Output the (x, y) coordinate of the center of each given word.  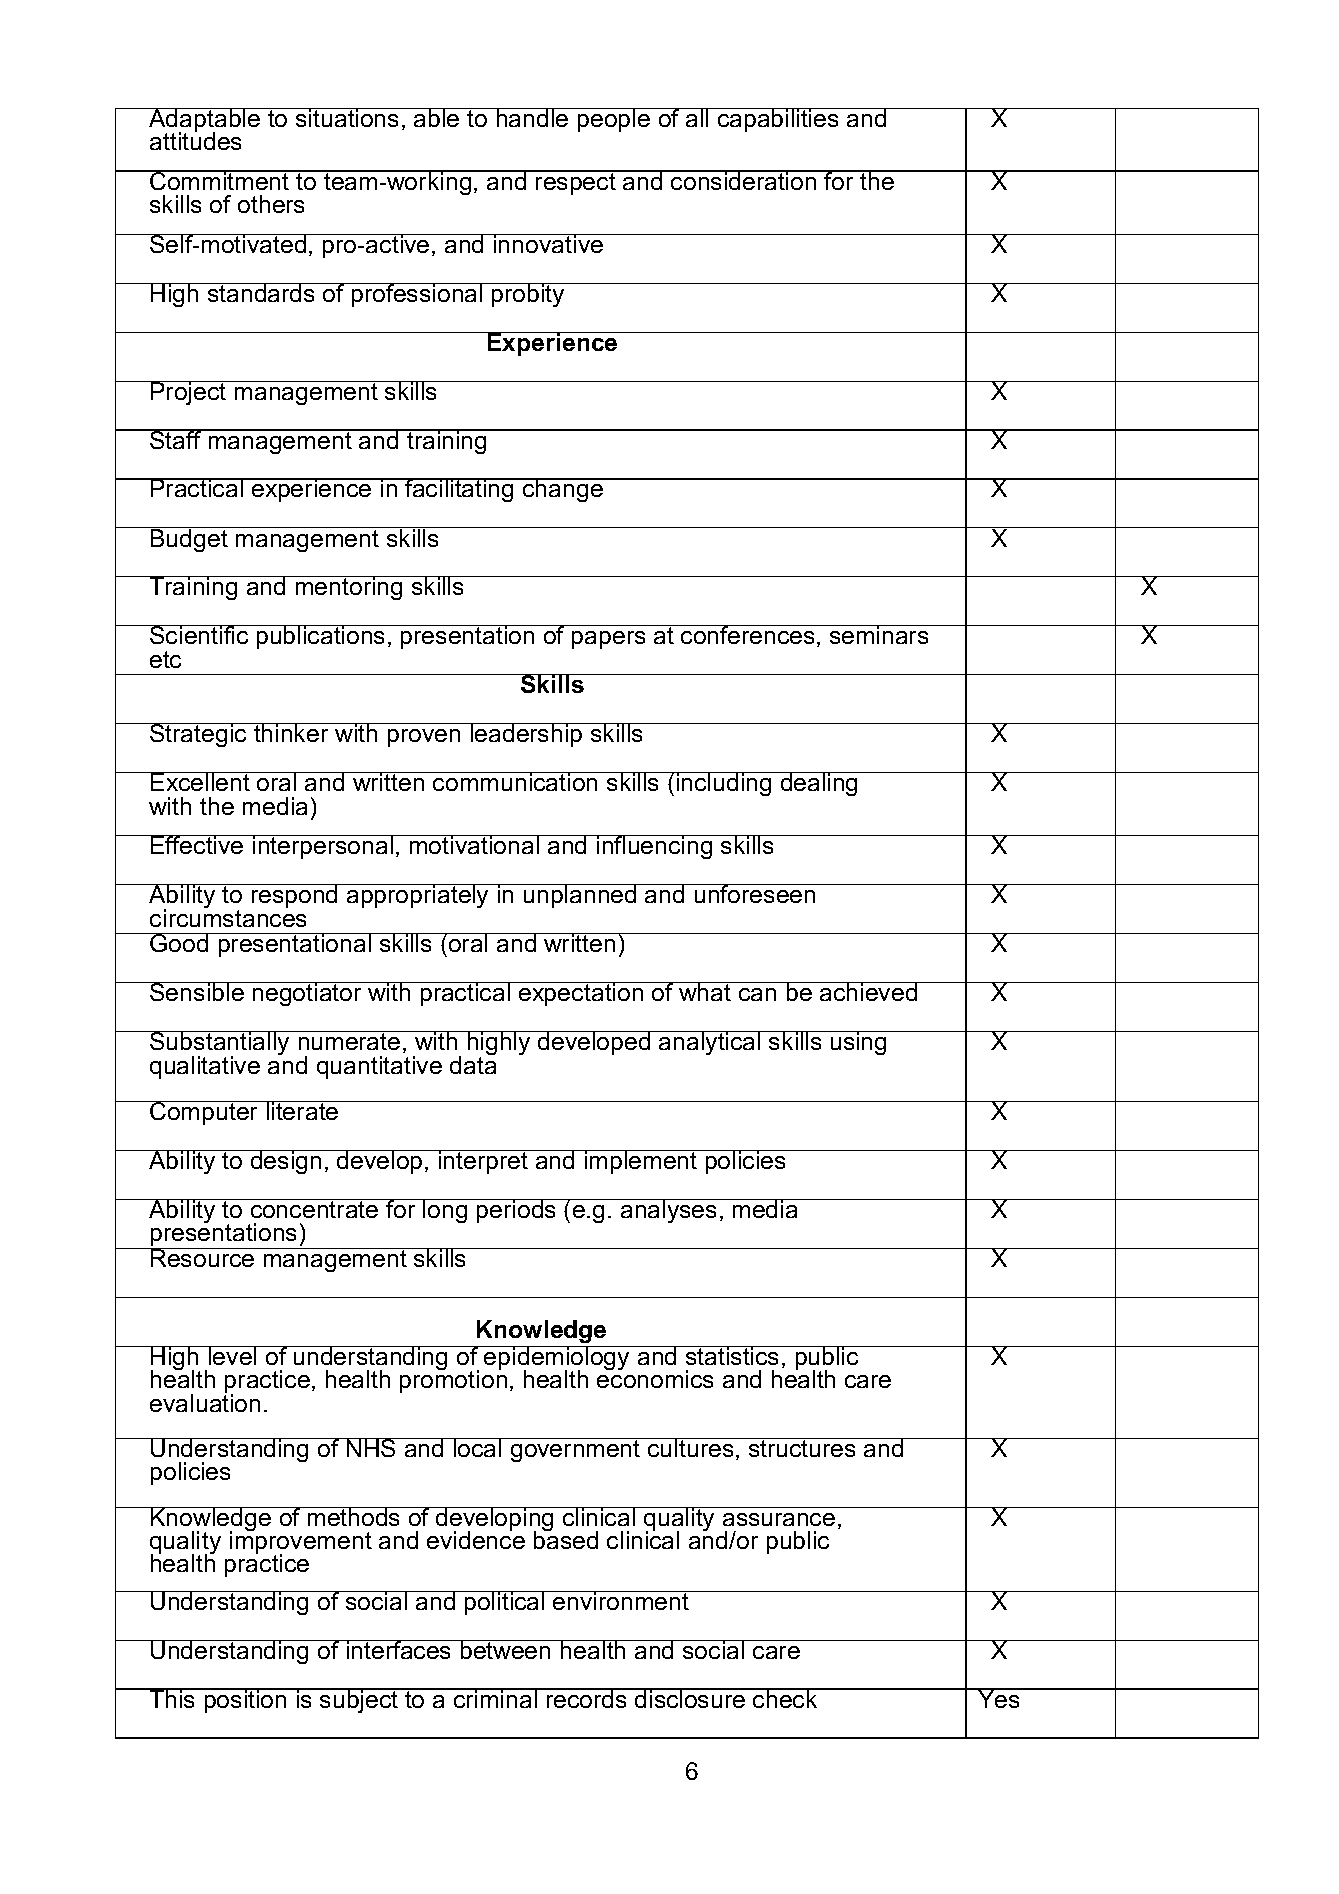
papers (608, 640)
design (286, 1162)
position (245, 1700)
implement (641, 1162)
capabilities (778, 120)
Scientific (199, 634)
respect (576, 183)
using (858, 1043)
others (271, 204)
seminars (879, 634)
